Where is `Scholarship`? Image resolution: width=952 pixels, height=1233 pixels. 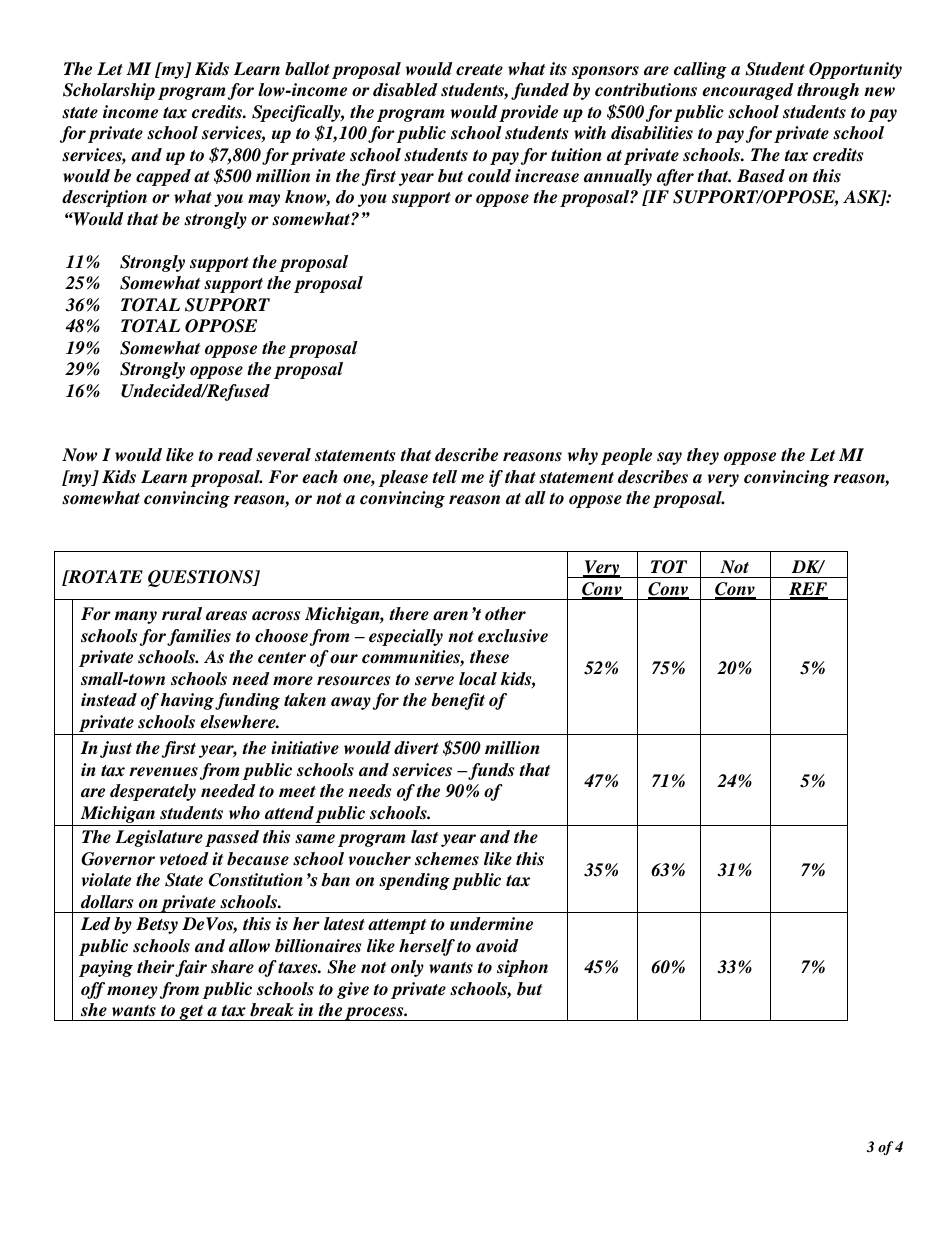
Scholarship is located at coordinates (109, 91).
